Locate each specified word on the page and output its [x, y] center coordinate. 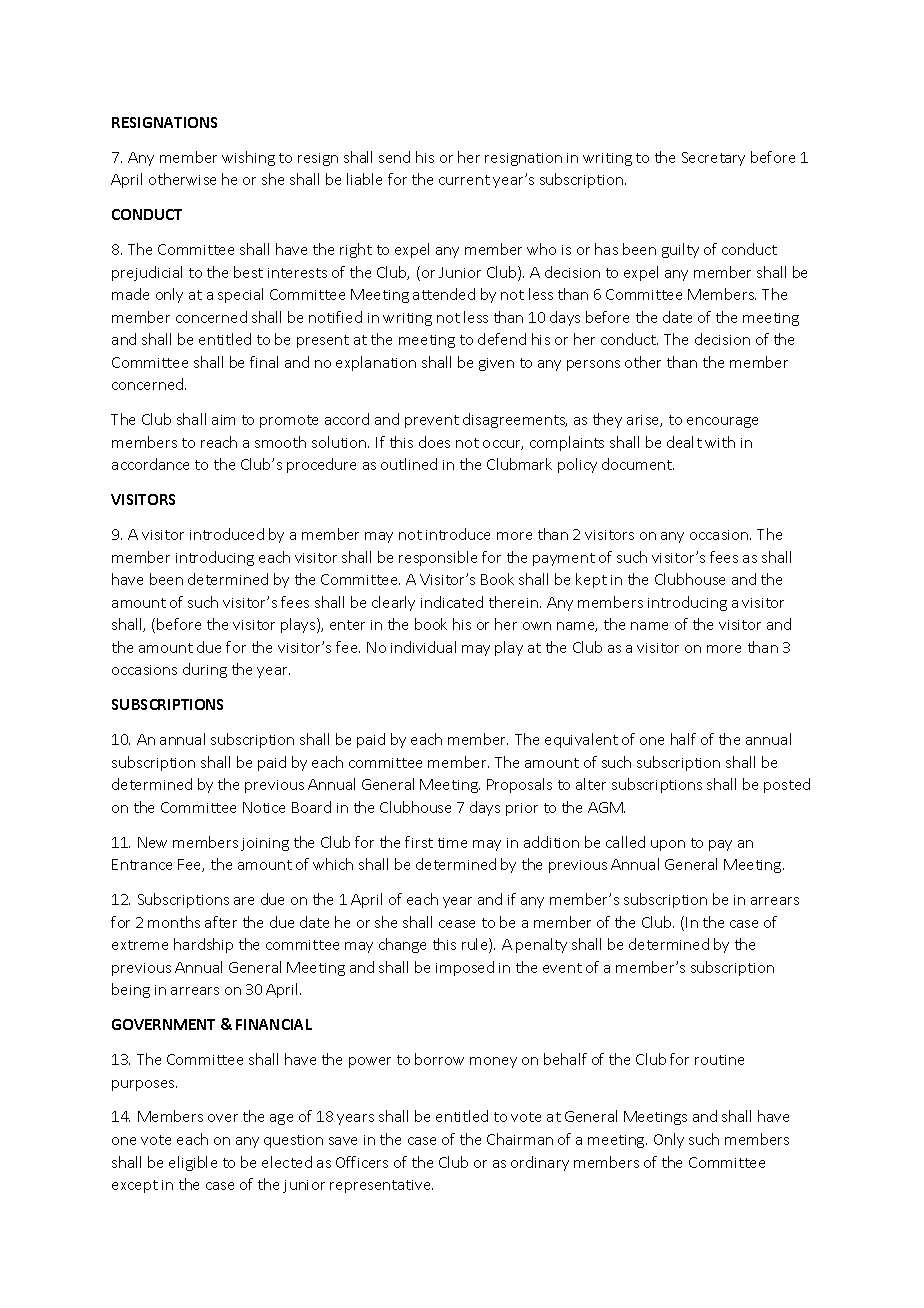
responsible [438, 558]
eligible [193, 1163]
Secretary [713, 159]
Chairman [520, 1139]
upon [668, 845]
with [720, 442]
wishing [248, 158]
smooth [280, 442]
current [464, 180]
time [452, 843]
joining [265, 844]
